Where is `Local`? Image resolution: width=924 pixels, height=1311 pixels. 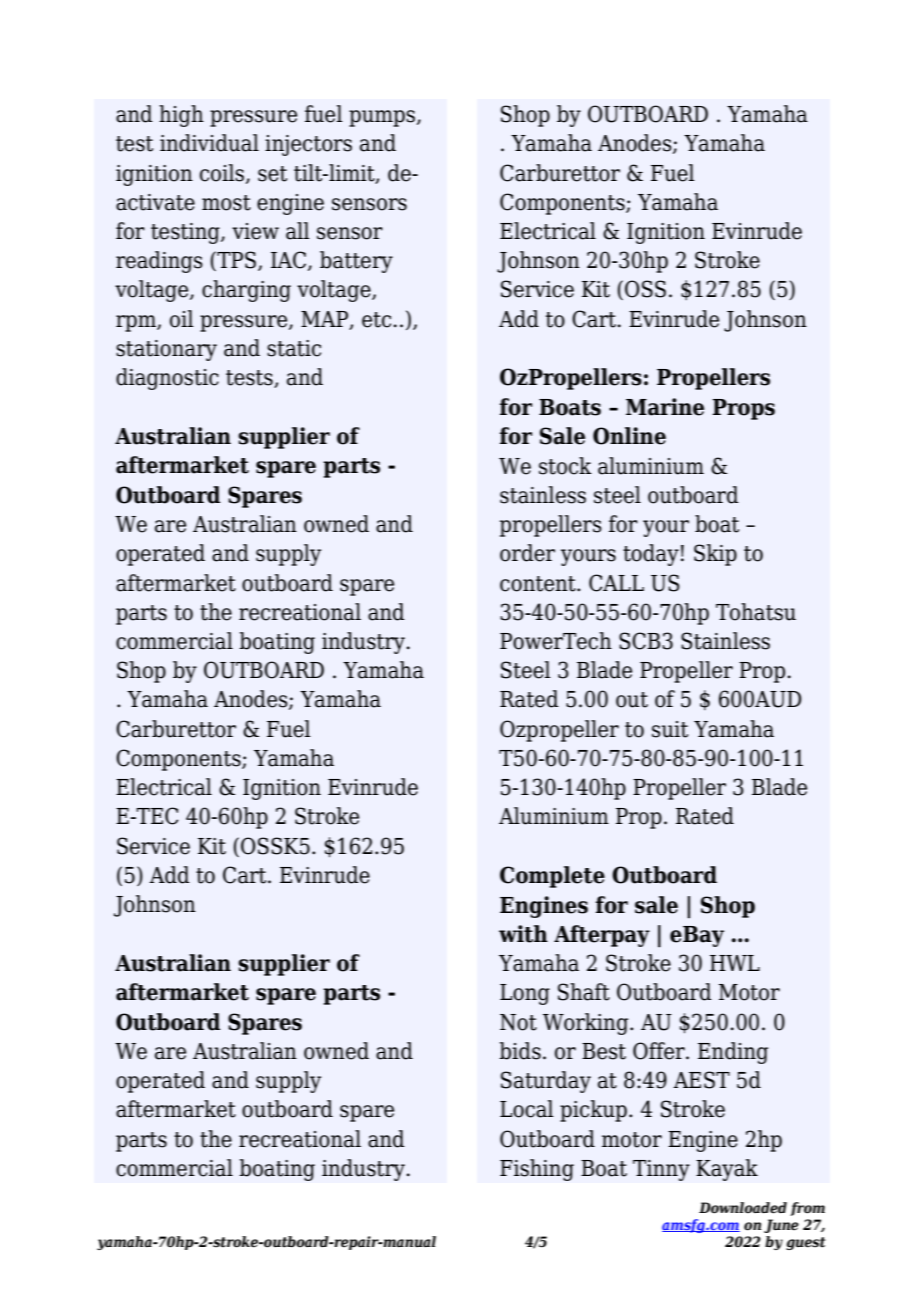
Local is located at coordinates (527, 1109).
